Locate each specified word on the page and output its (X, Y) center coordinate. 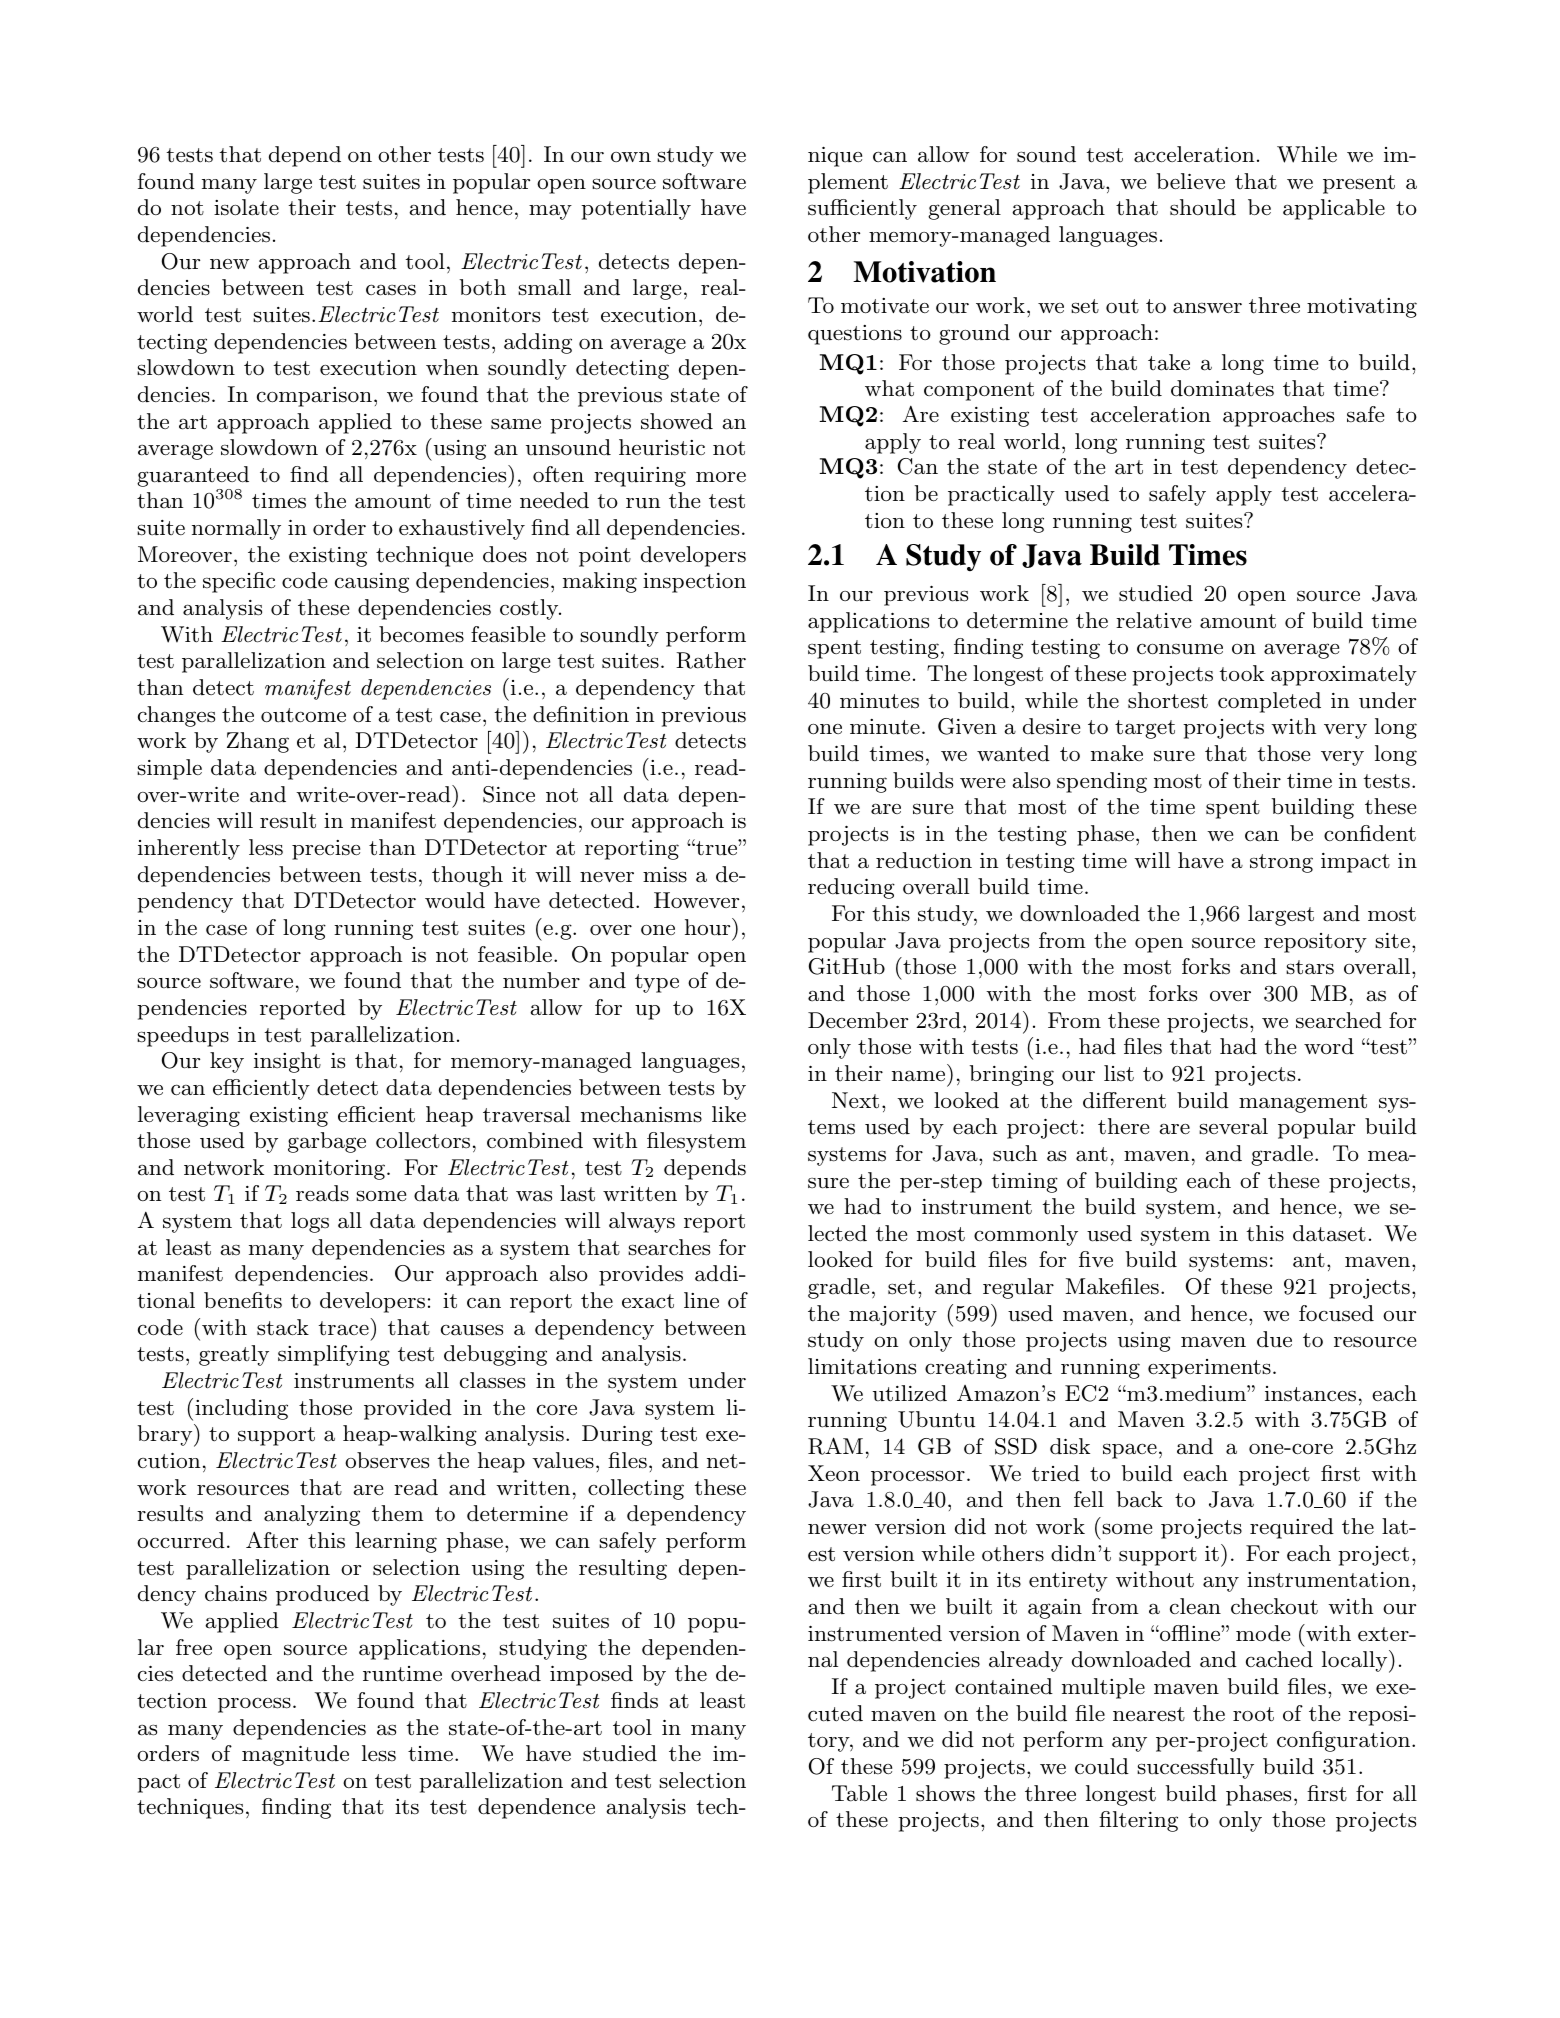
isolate (246, 207)
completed (1269, 702)
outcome (303, 715)
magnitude (295, 1755)
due (1274, 1339)
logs (310, 1222)
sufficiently (862, 209)
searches (669, 1247)
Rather (711, 660)
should (1203, 207)
